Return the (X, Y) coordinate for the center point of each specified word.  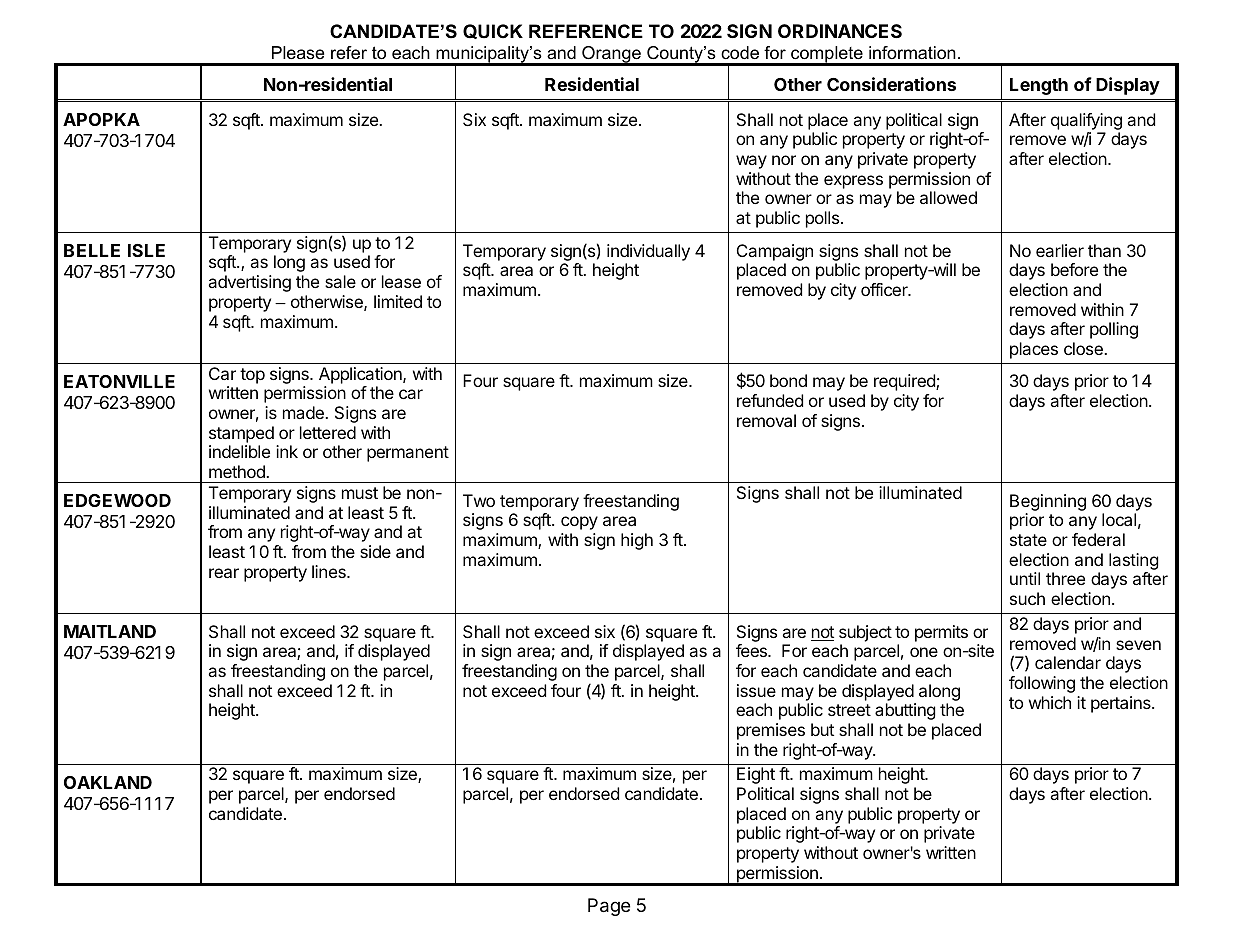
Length (1039, 86)
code (740, 53)
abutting (905, 711)
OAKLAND (108, 782)
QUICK (493, 31)
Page (609, 907)
